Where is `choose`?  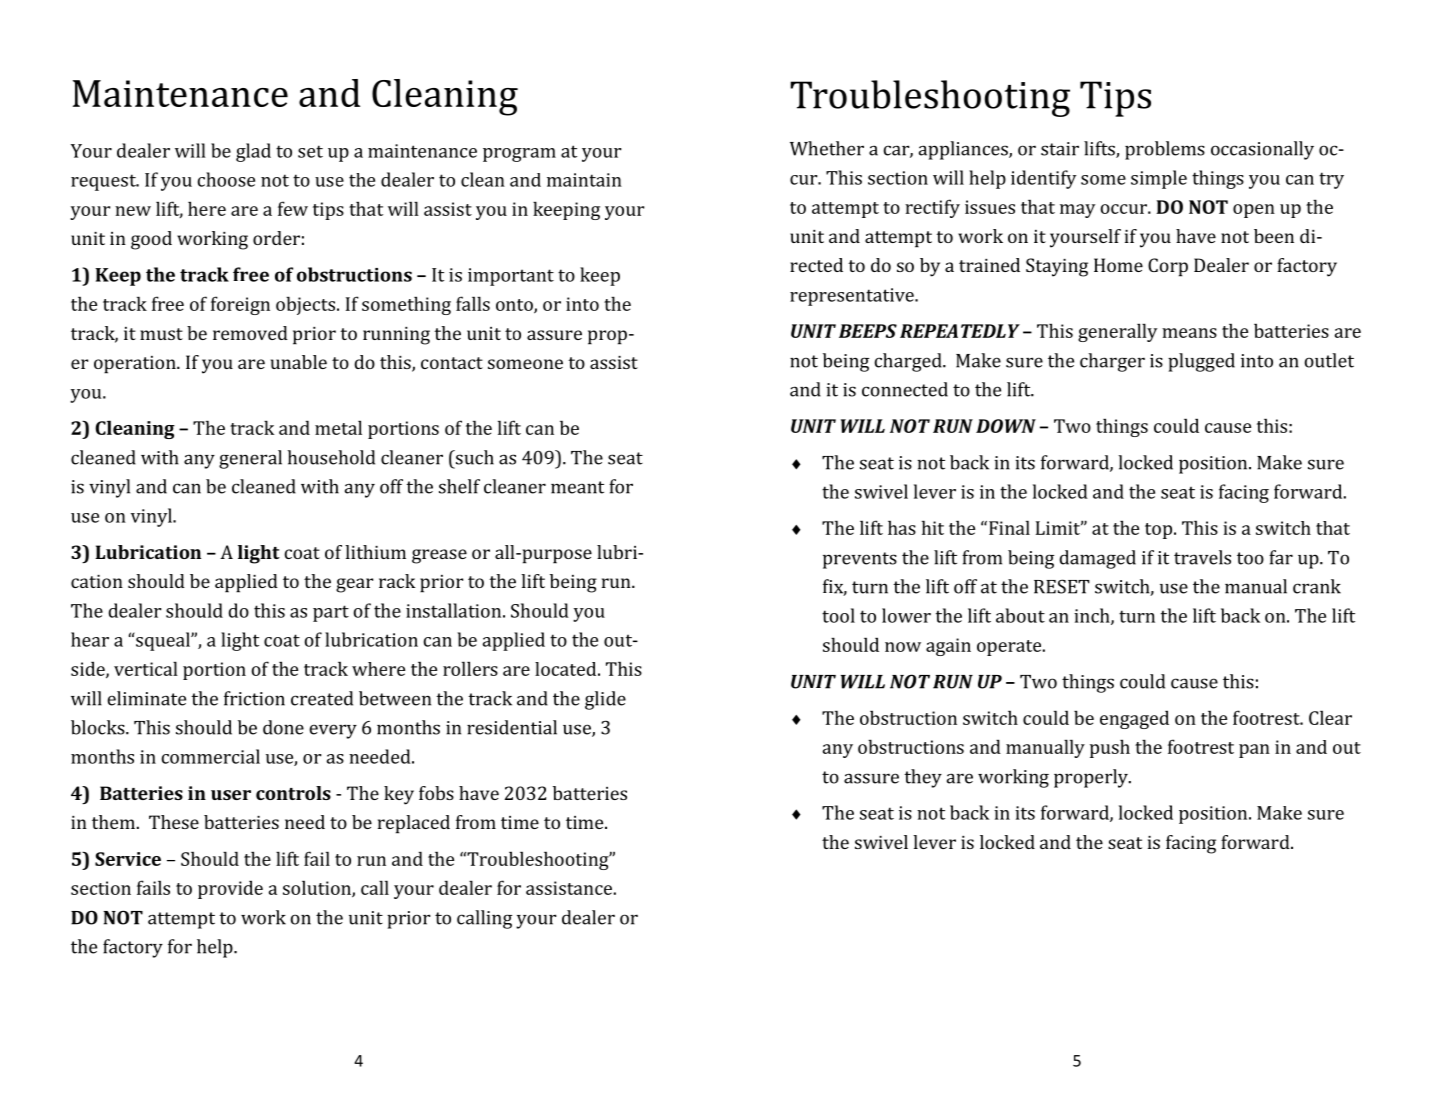
choose is located at coordinates (226, 179).
